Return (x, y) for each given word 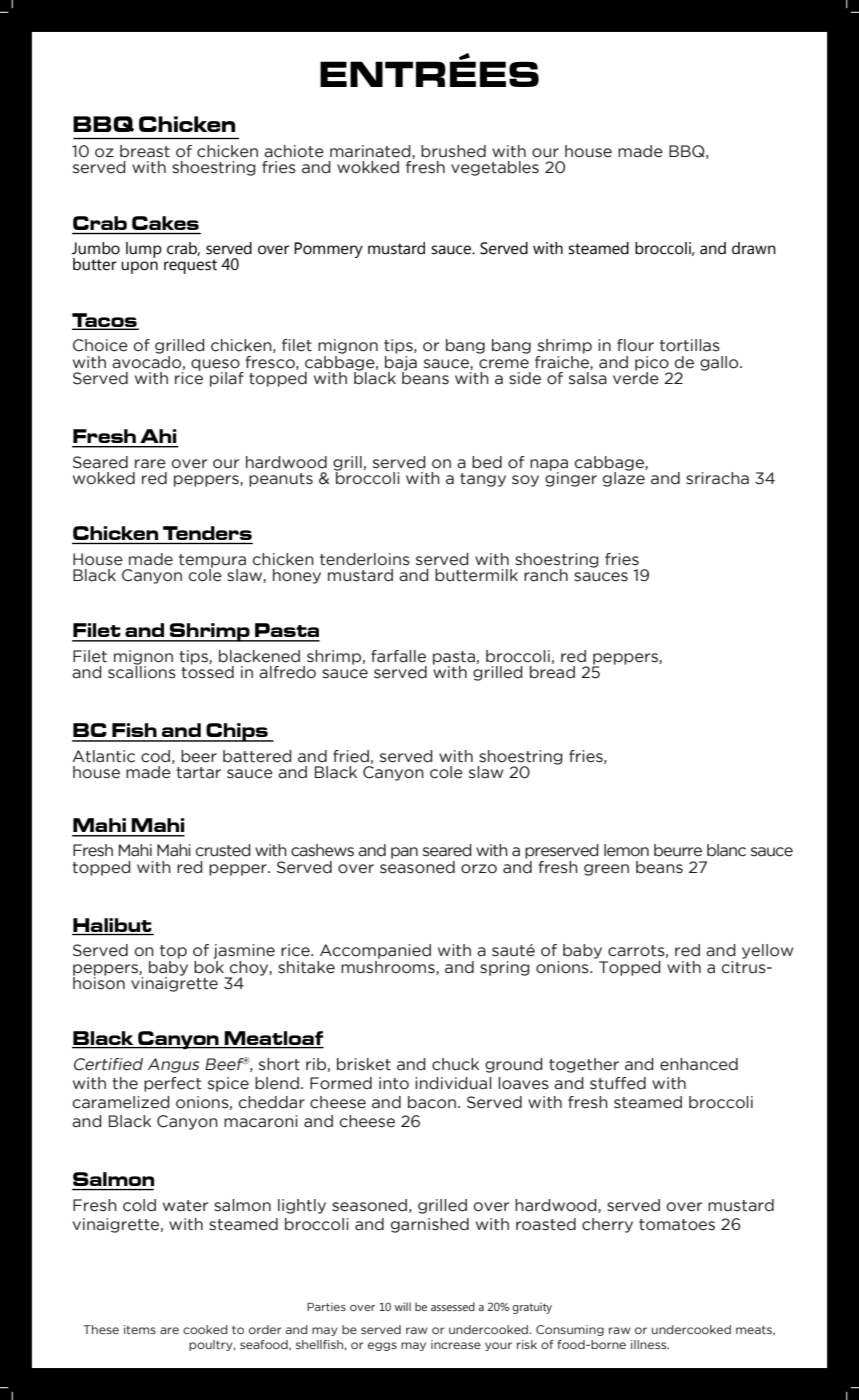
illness (650, 1344)
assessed (453, 1306)
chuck (455, 1064)
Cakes (165, 223)
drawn (754, 248)
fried (351, 756)
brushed (453, 151)
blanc (726, 850)
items (140, 1329)
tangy (483, 480)
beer (199, 756)
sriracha (717, 478)
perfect (172, 1084)
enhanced (699, 1064)
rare (150, 464)
